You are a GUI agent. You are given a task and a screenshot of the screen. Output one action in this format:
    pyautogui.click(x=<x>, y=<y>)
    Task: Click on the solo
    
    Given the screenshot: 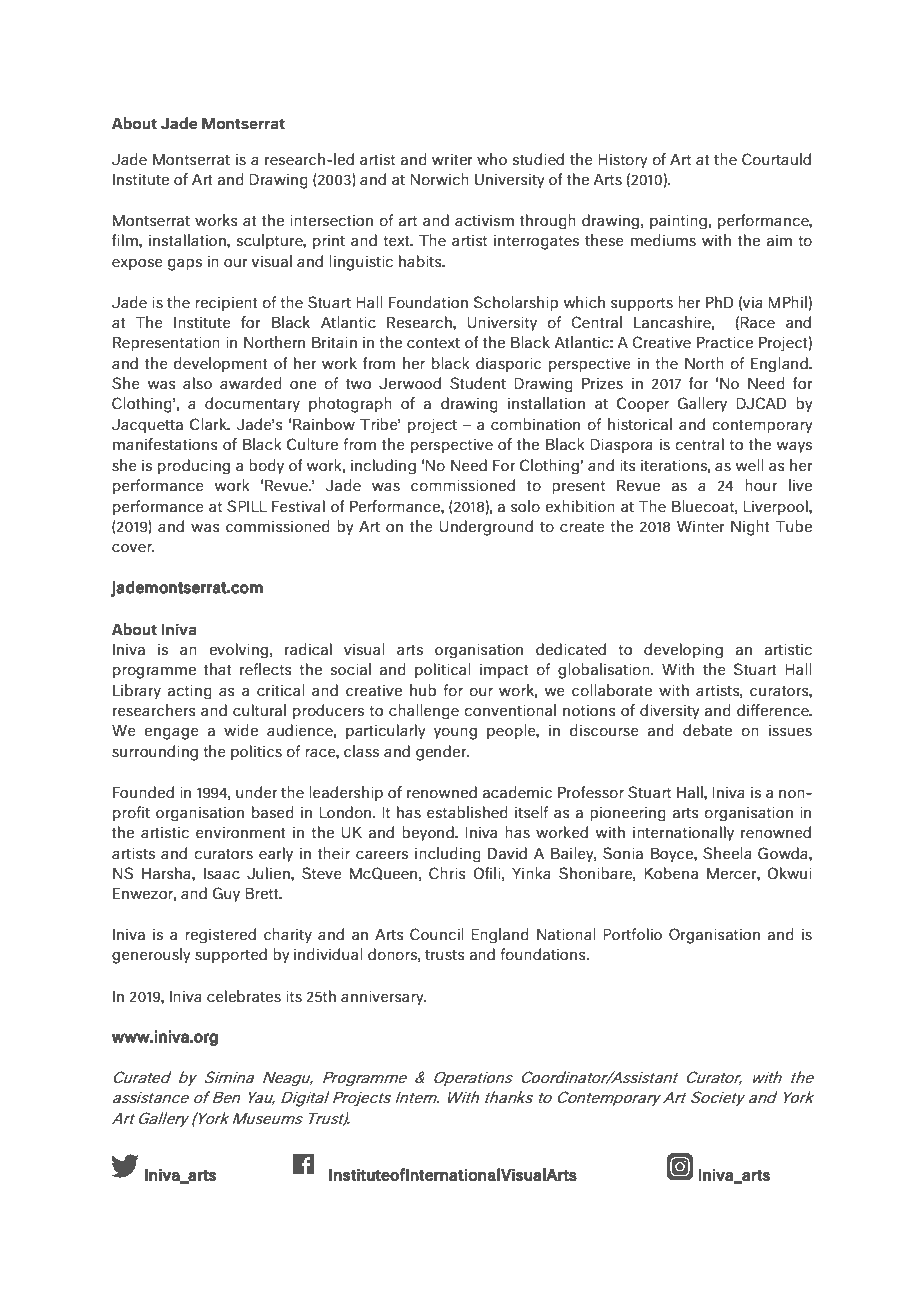 What is the action you would take?
    pyautogui.click(x=525, y=506)
